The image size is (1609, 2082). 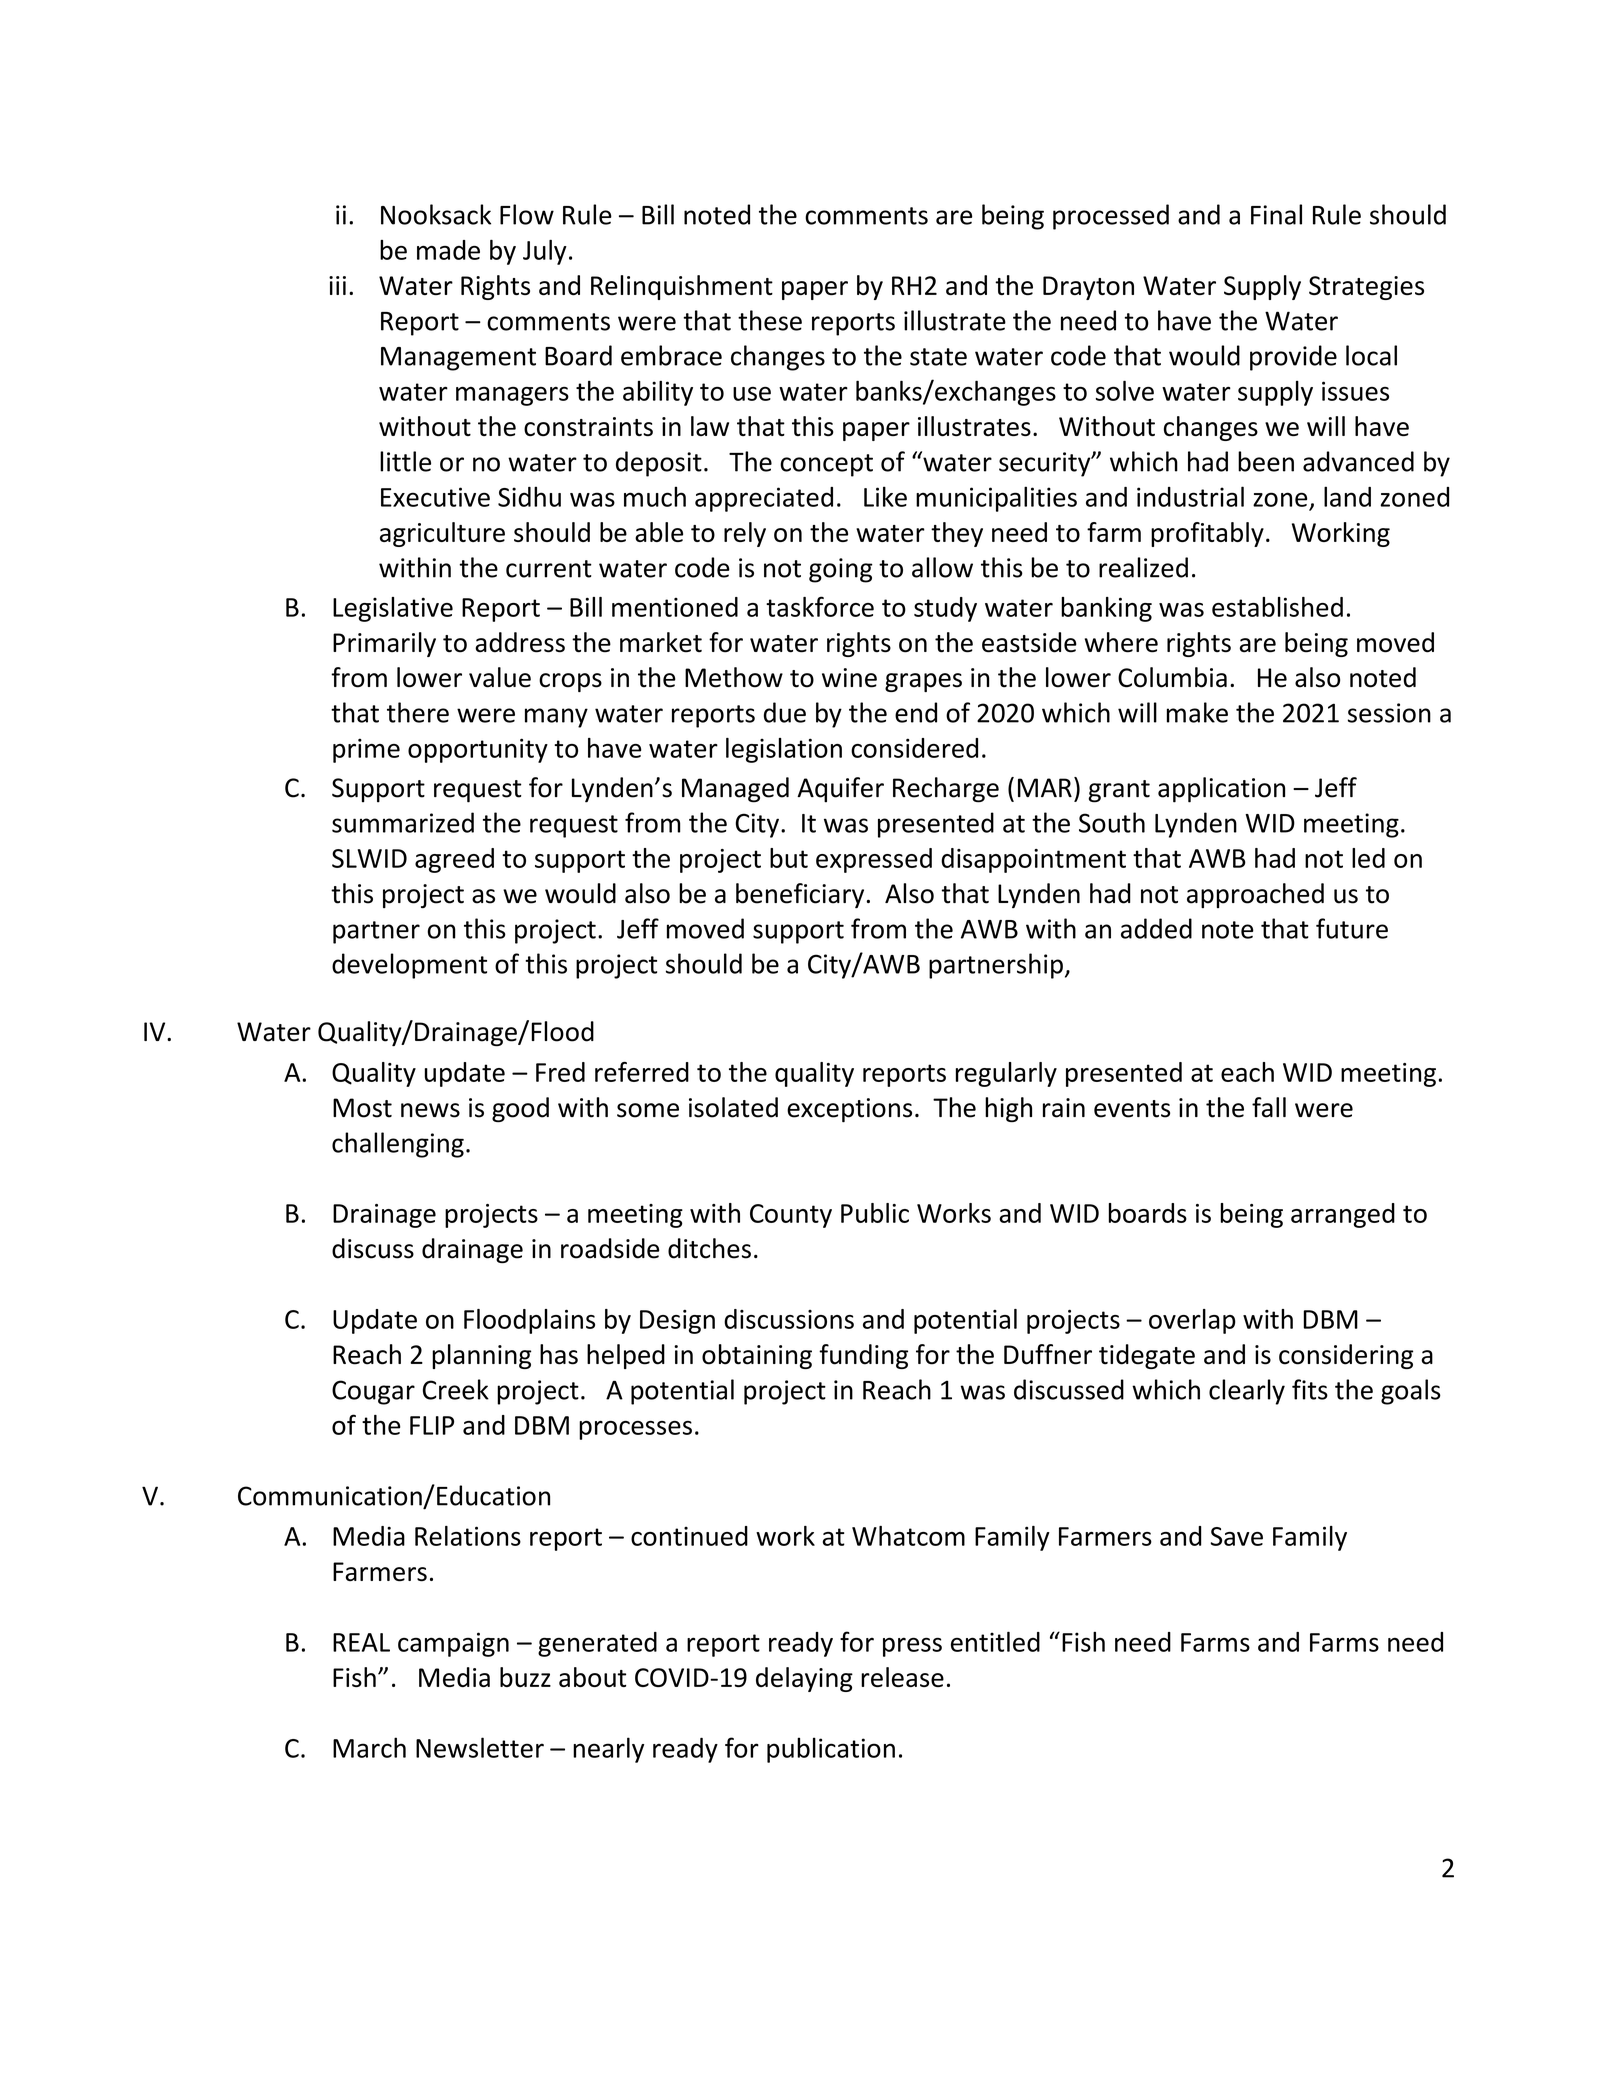 I want to click on address, so click(x=520, y=642).
